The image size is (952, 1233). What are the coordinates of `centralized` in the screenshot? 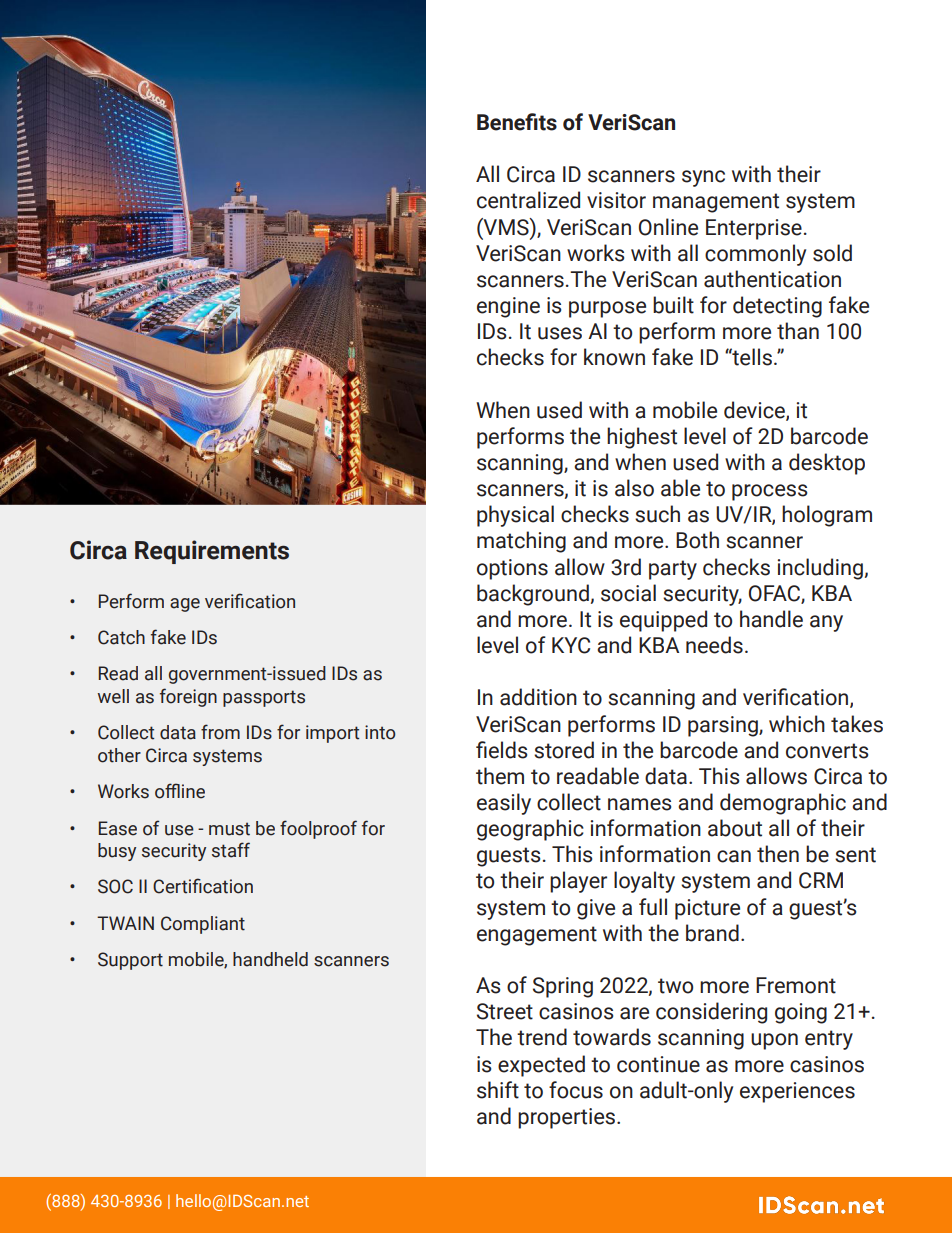 It's located at (528, 200).
